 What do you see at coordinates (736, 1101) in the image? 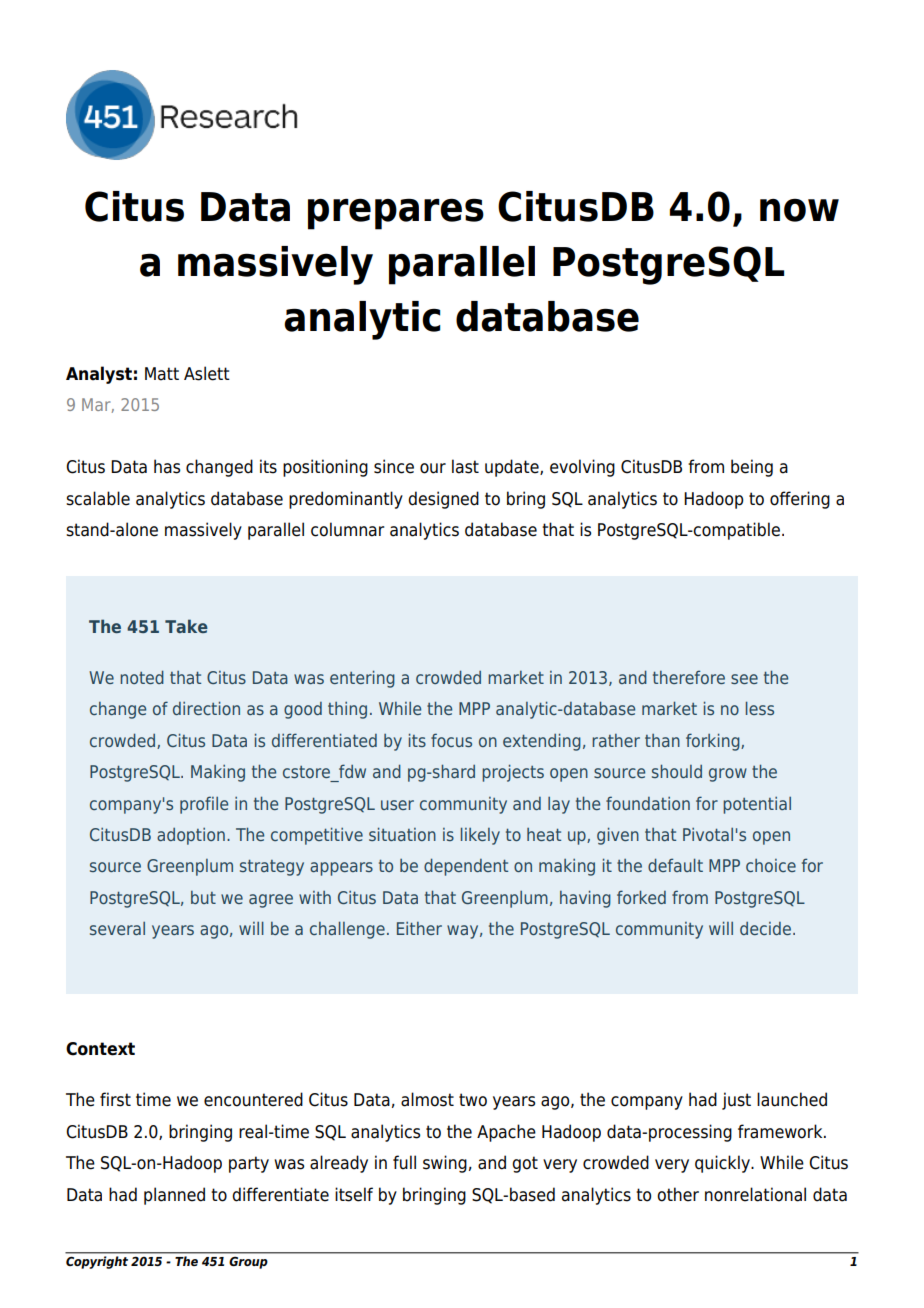
I see `just` at bounding box center [736, 1101].
